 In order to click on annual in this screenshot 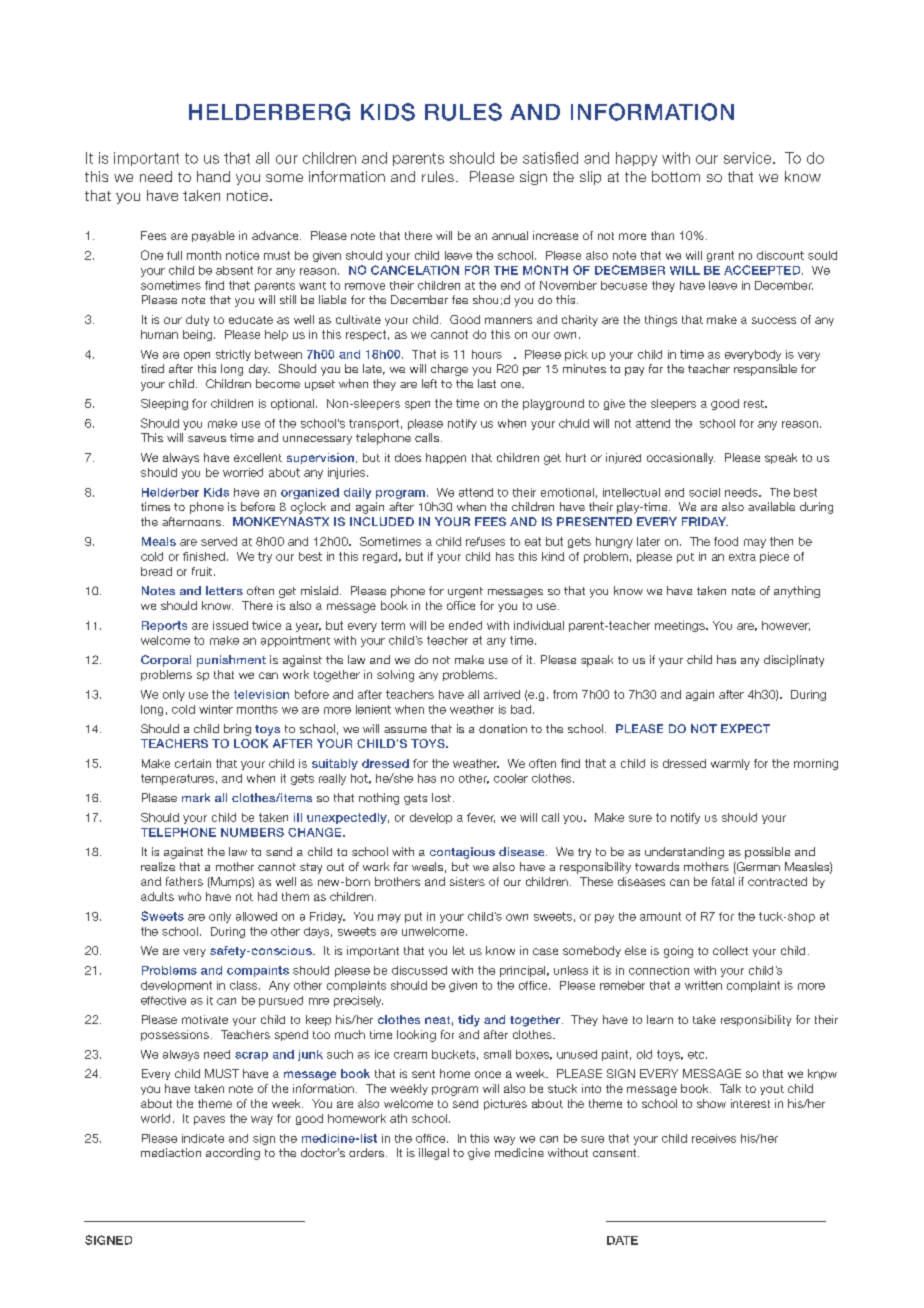, I will do `click(510, 235)`.
